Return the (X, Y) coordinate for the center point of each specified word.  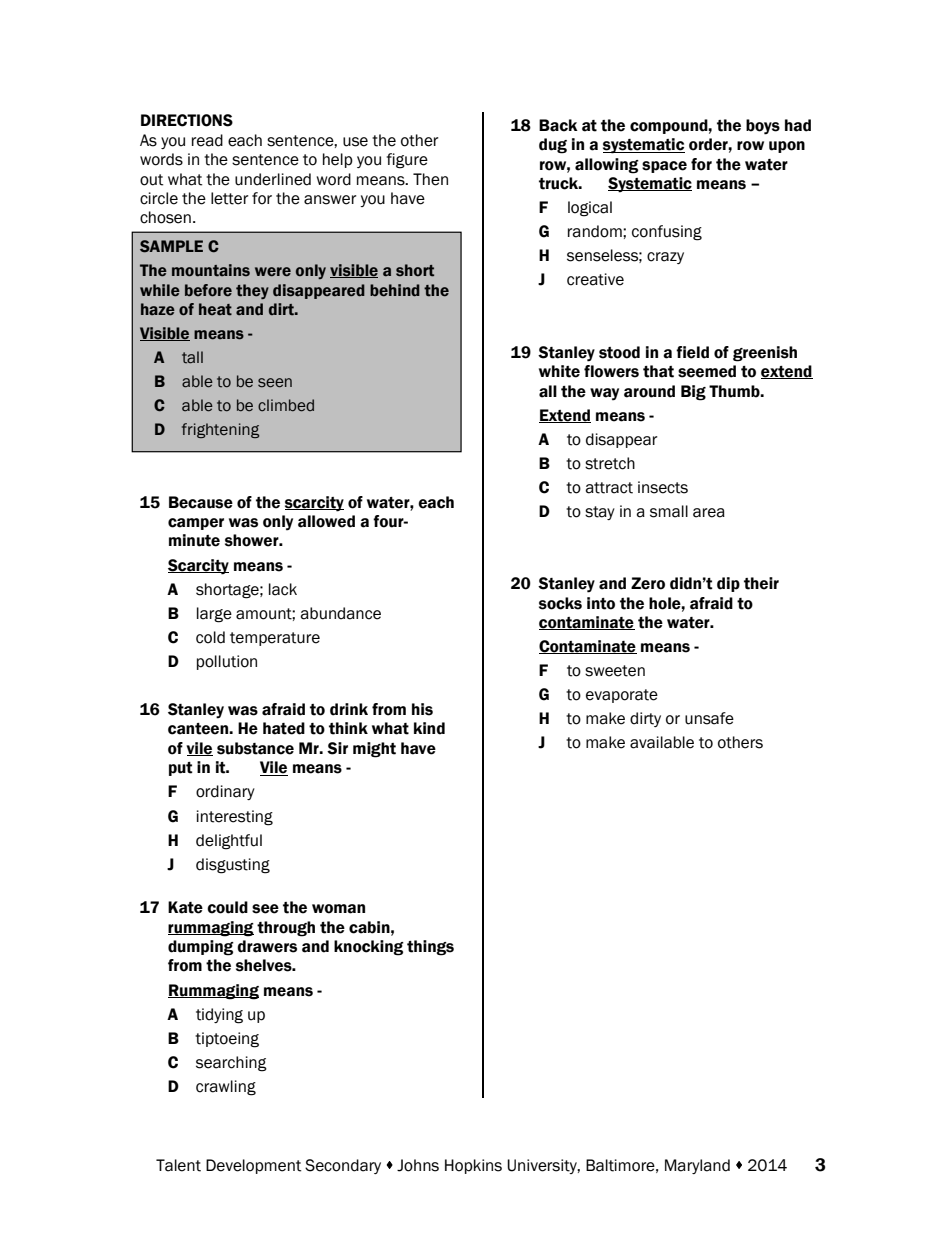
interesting (235, 818)
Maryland (697, 1166)
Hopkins (473, 1166)
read (207, 140)
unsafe (709, 718)
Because (201, 502)
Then (430, 179)
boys (763, 127)
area (709, 513)
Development (253, 1166)
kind (429, 728)
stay (600, 513)
